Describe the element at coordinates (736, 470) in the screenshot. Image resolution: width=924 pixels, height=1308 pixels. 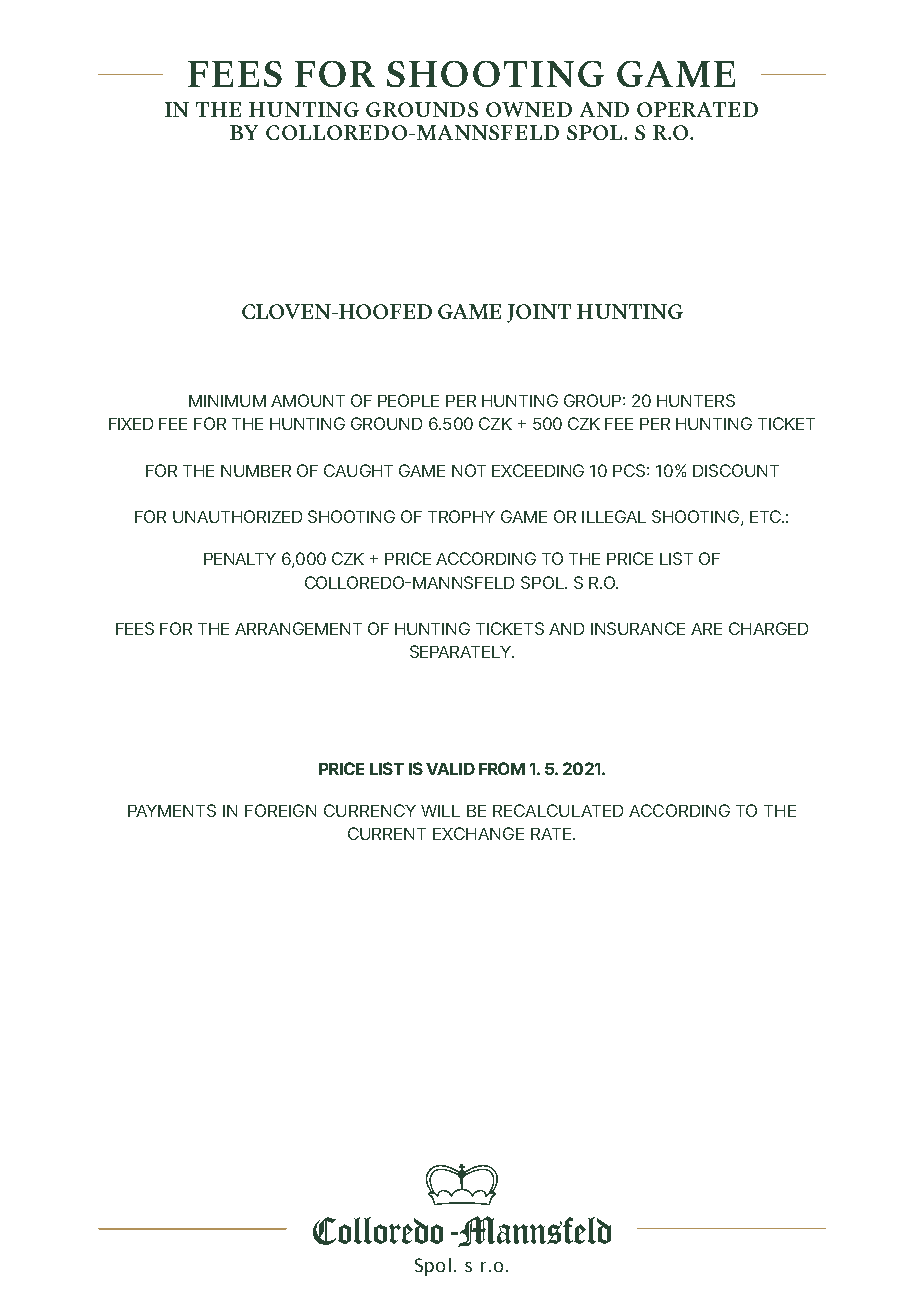
I see `DISCOUNT` at that location.
